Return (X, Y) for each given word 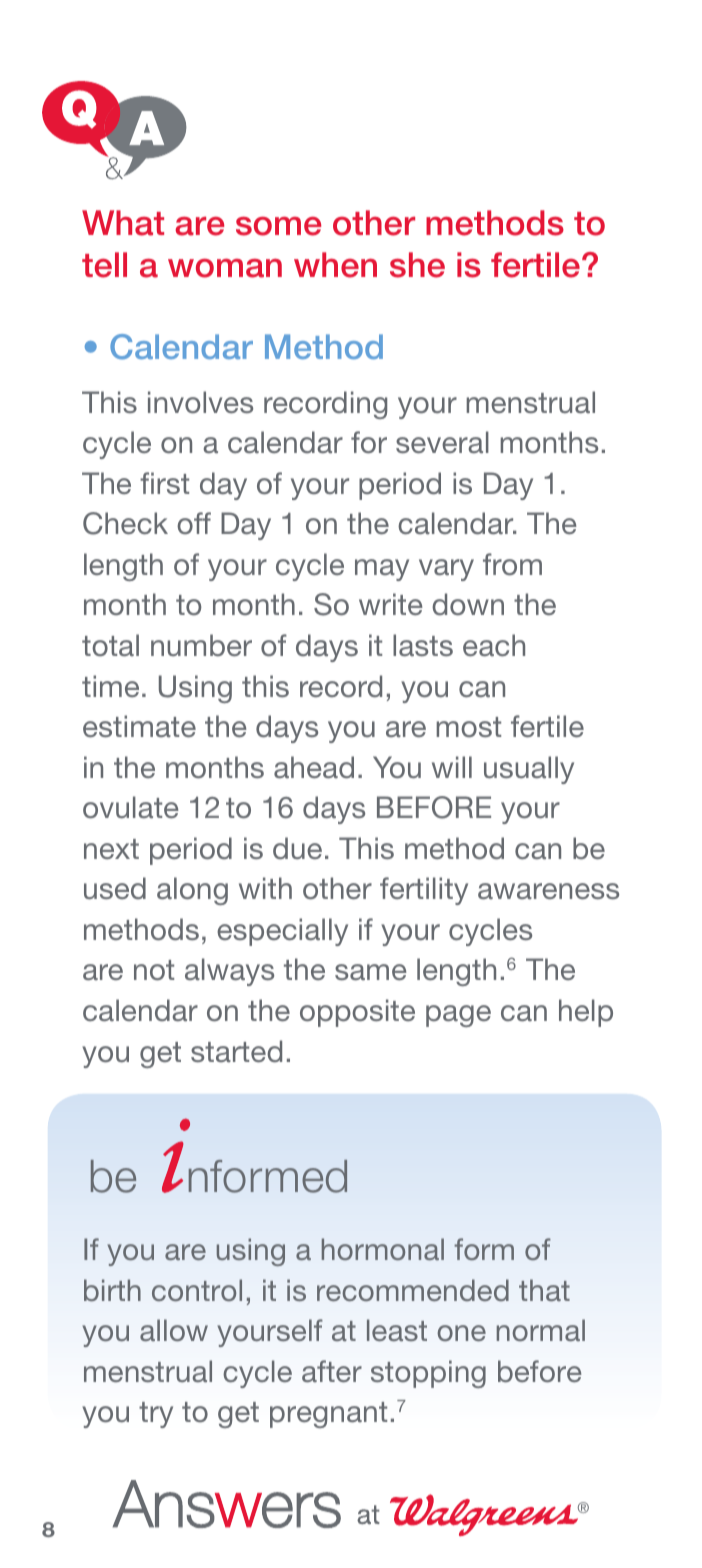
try (156, 1415)
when (335, 265)
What (123, 223)
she (417, 265)
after (332, 1371)
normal (541, 1330)
